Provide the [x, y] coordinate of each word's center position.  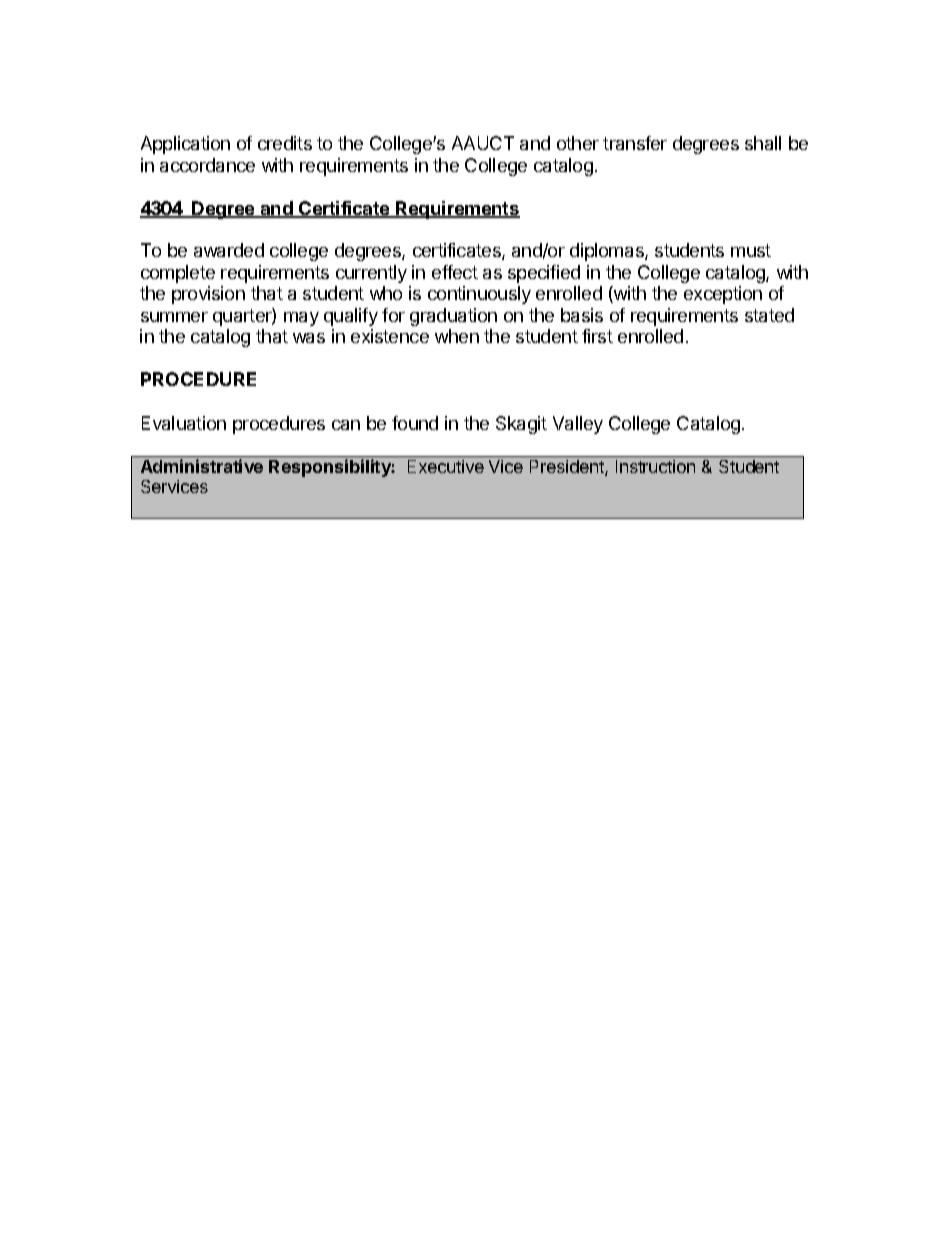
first [597, 336]
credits [285, 143]
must [751, 250]
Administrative [202, 466]
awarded [229, 250]
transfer [635, 143]
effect [455, 272]
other [578, 143]
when [457, 336]
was [309, 338]
